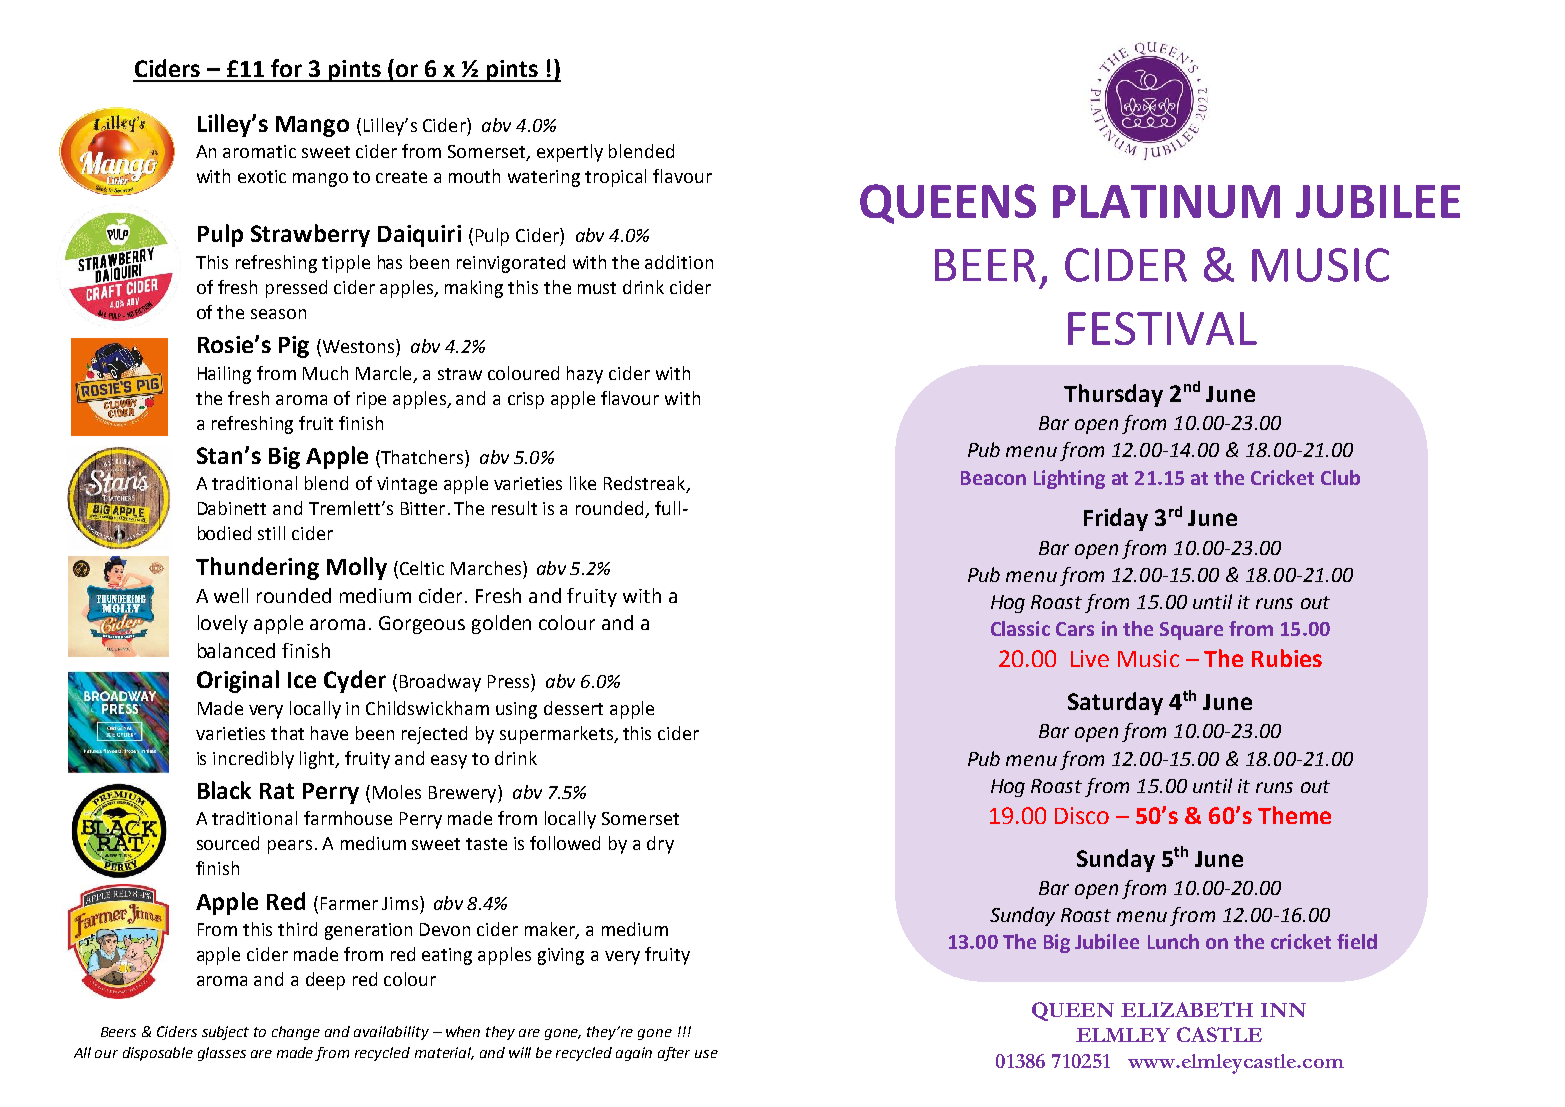 The image size is (1565, 1107). I want to click on Square, so click(1191, 631).
